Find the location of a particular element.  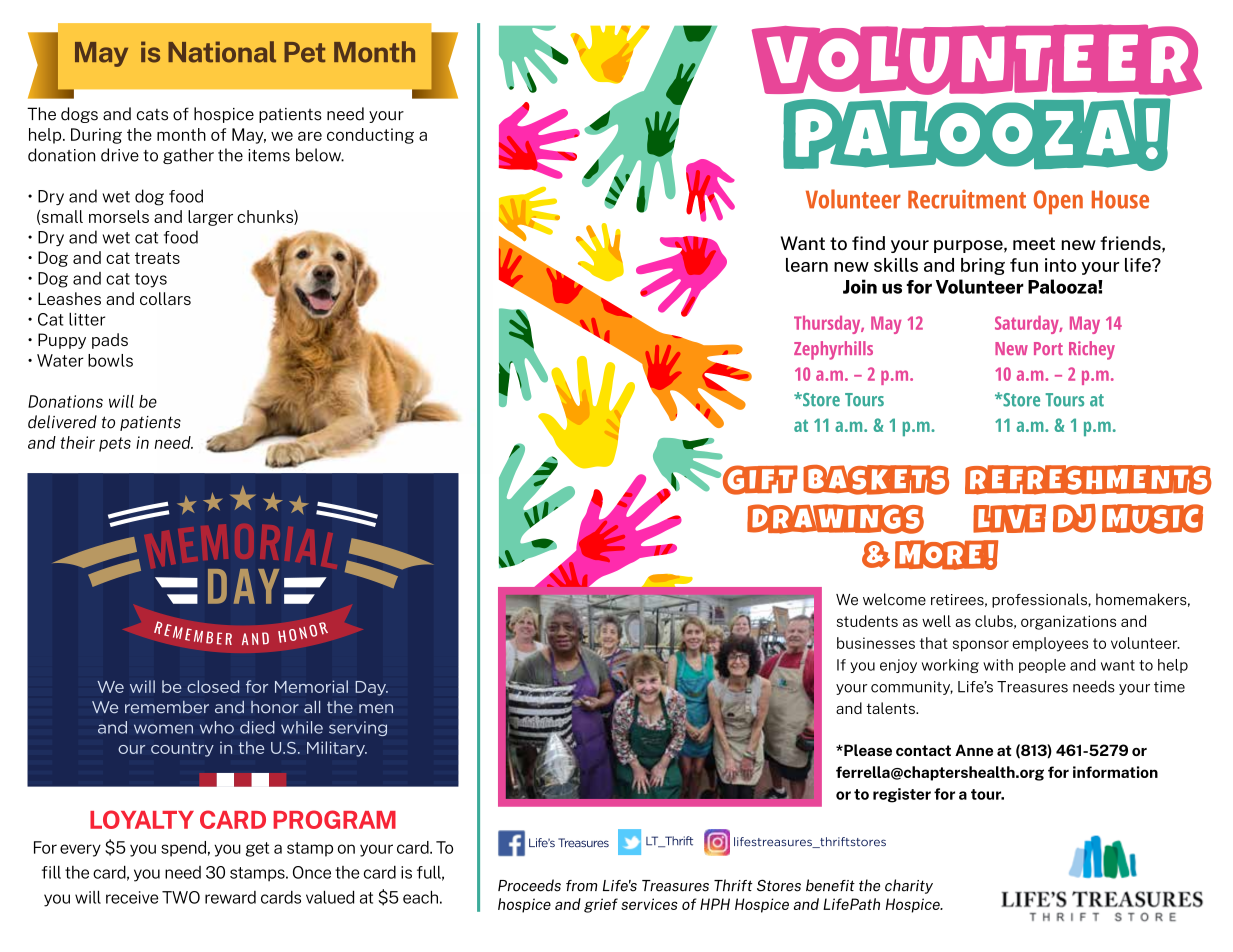

people is located at coordinates (1042, 666).
